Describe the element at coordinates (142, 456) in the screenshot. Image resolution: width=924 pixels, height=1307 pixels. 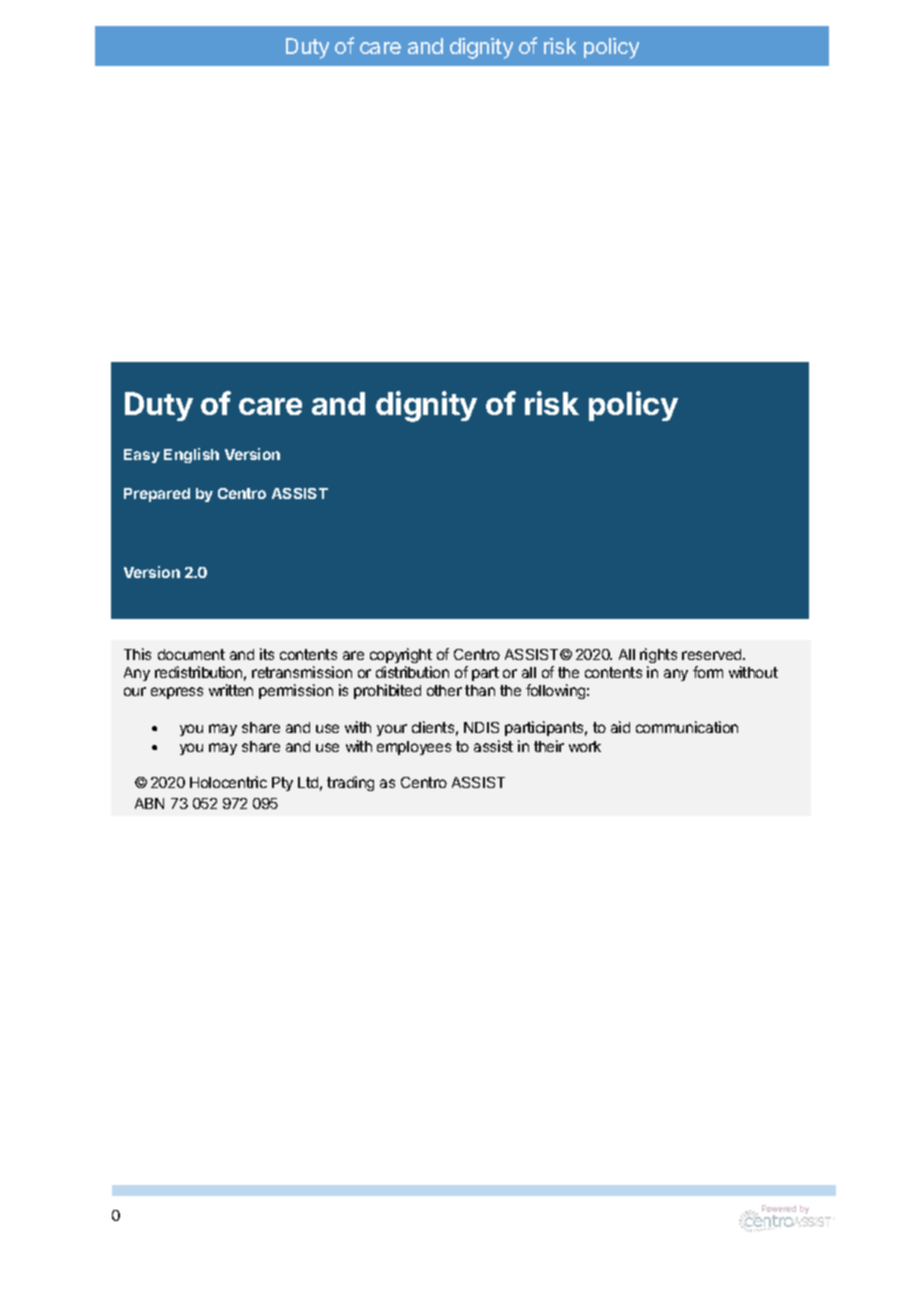
I see `Easy` at that location.
